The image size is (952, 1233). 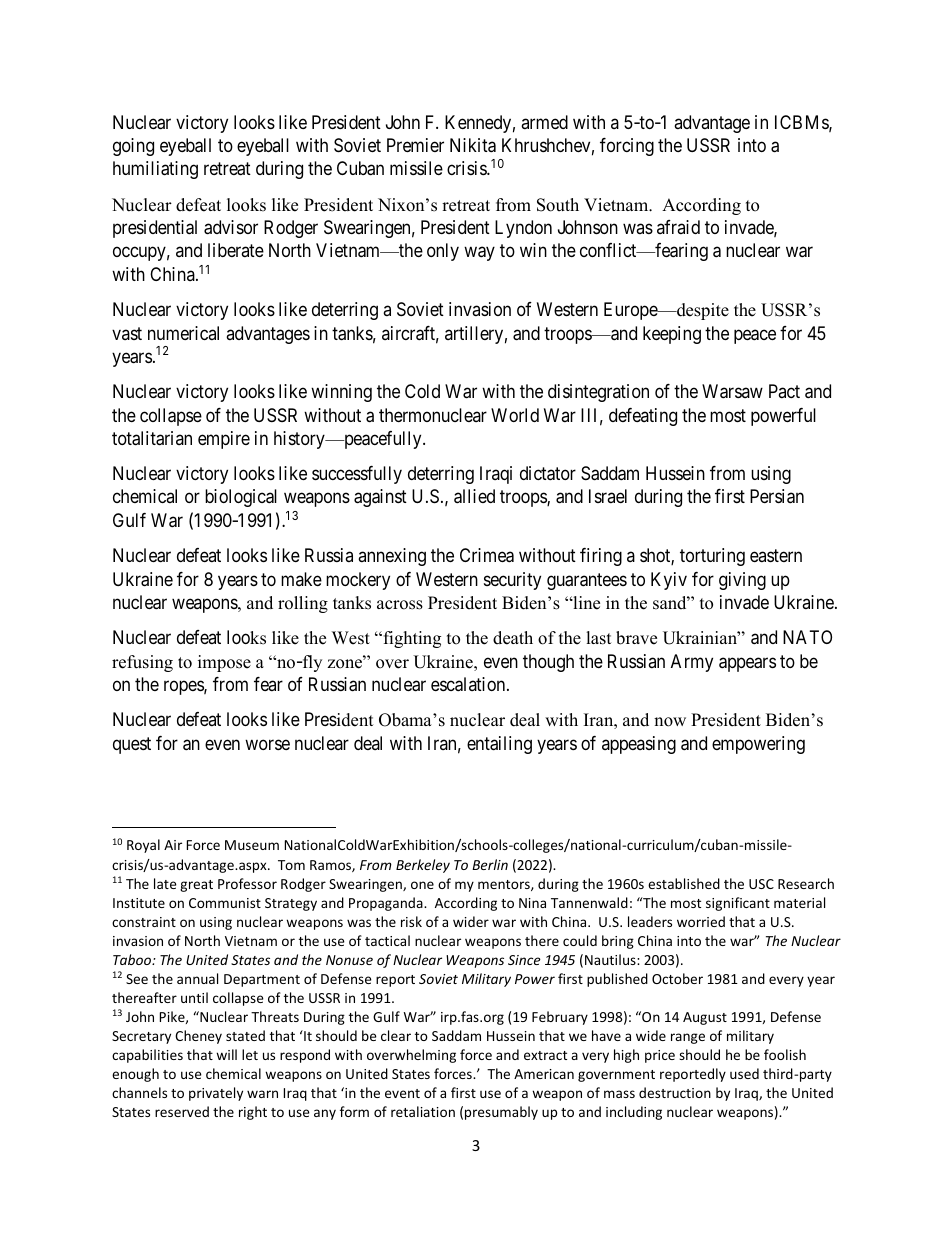 I want to click on entailing, so click(x=499, y=745).
